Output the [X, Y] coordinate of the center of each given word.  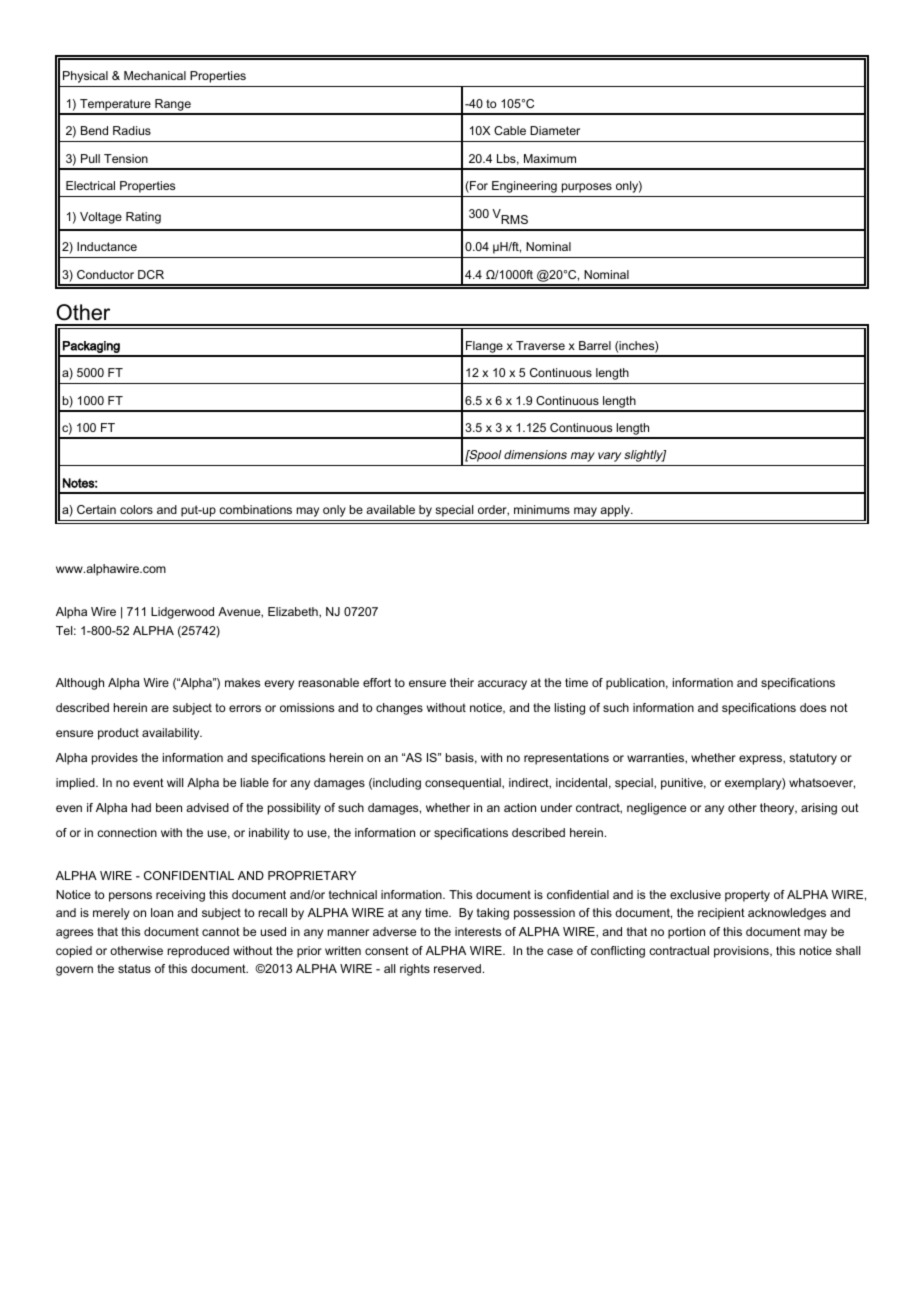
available [390, 509]
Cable [510, 130]
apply [616, 511]
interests [478, 931]
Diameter [555, 130]
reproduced [198, 952]
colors [136, 509]
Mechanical [155, 75]
